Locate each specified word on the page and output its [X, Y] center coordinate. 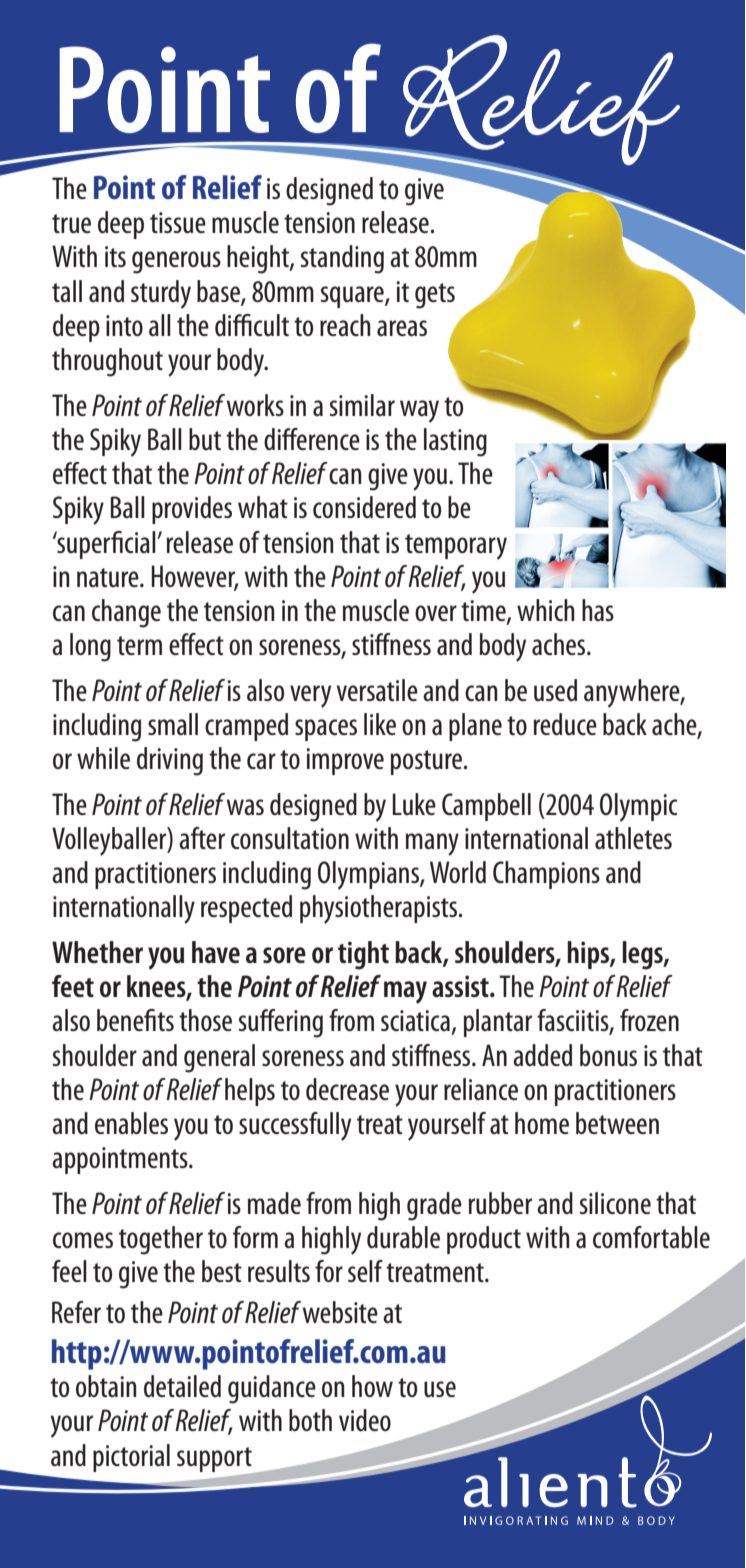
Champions [546, 875]
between [617, 1123]
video [365, 1420]
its [115, 256]
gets [435, 296]
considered [364, 507]
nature [109, 577]
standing [342, 259]
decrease [347, 1089]
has [598, 610]
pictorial [131, 1458]
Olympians [369, 875]
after [202, 838]
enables [131, 1123]
